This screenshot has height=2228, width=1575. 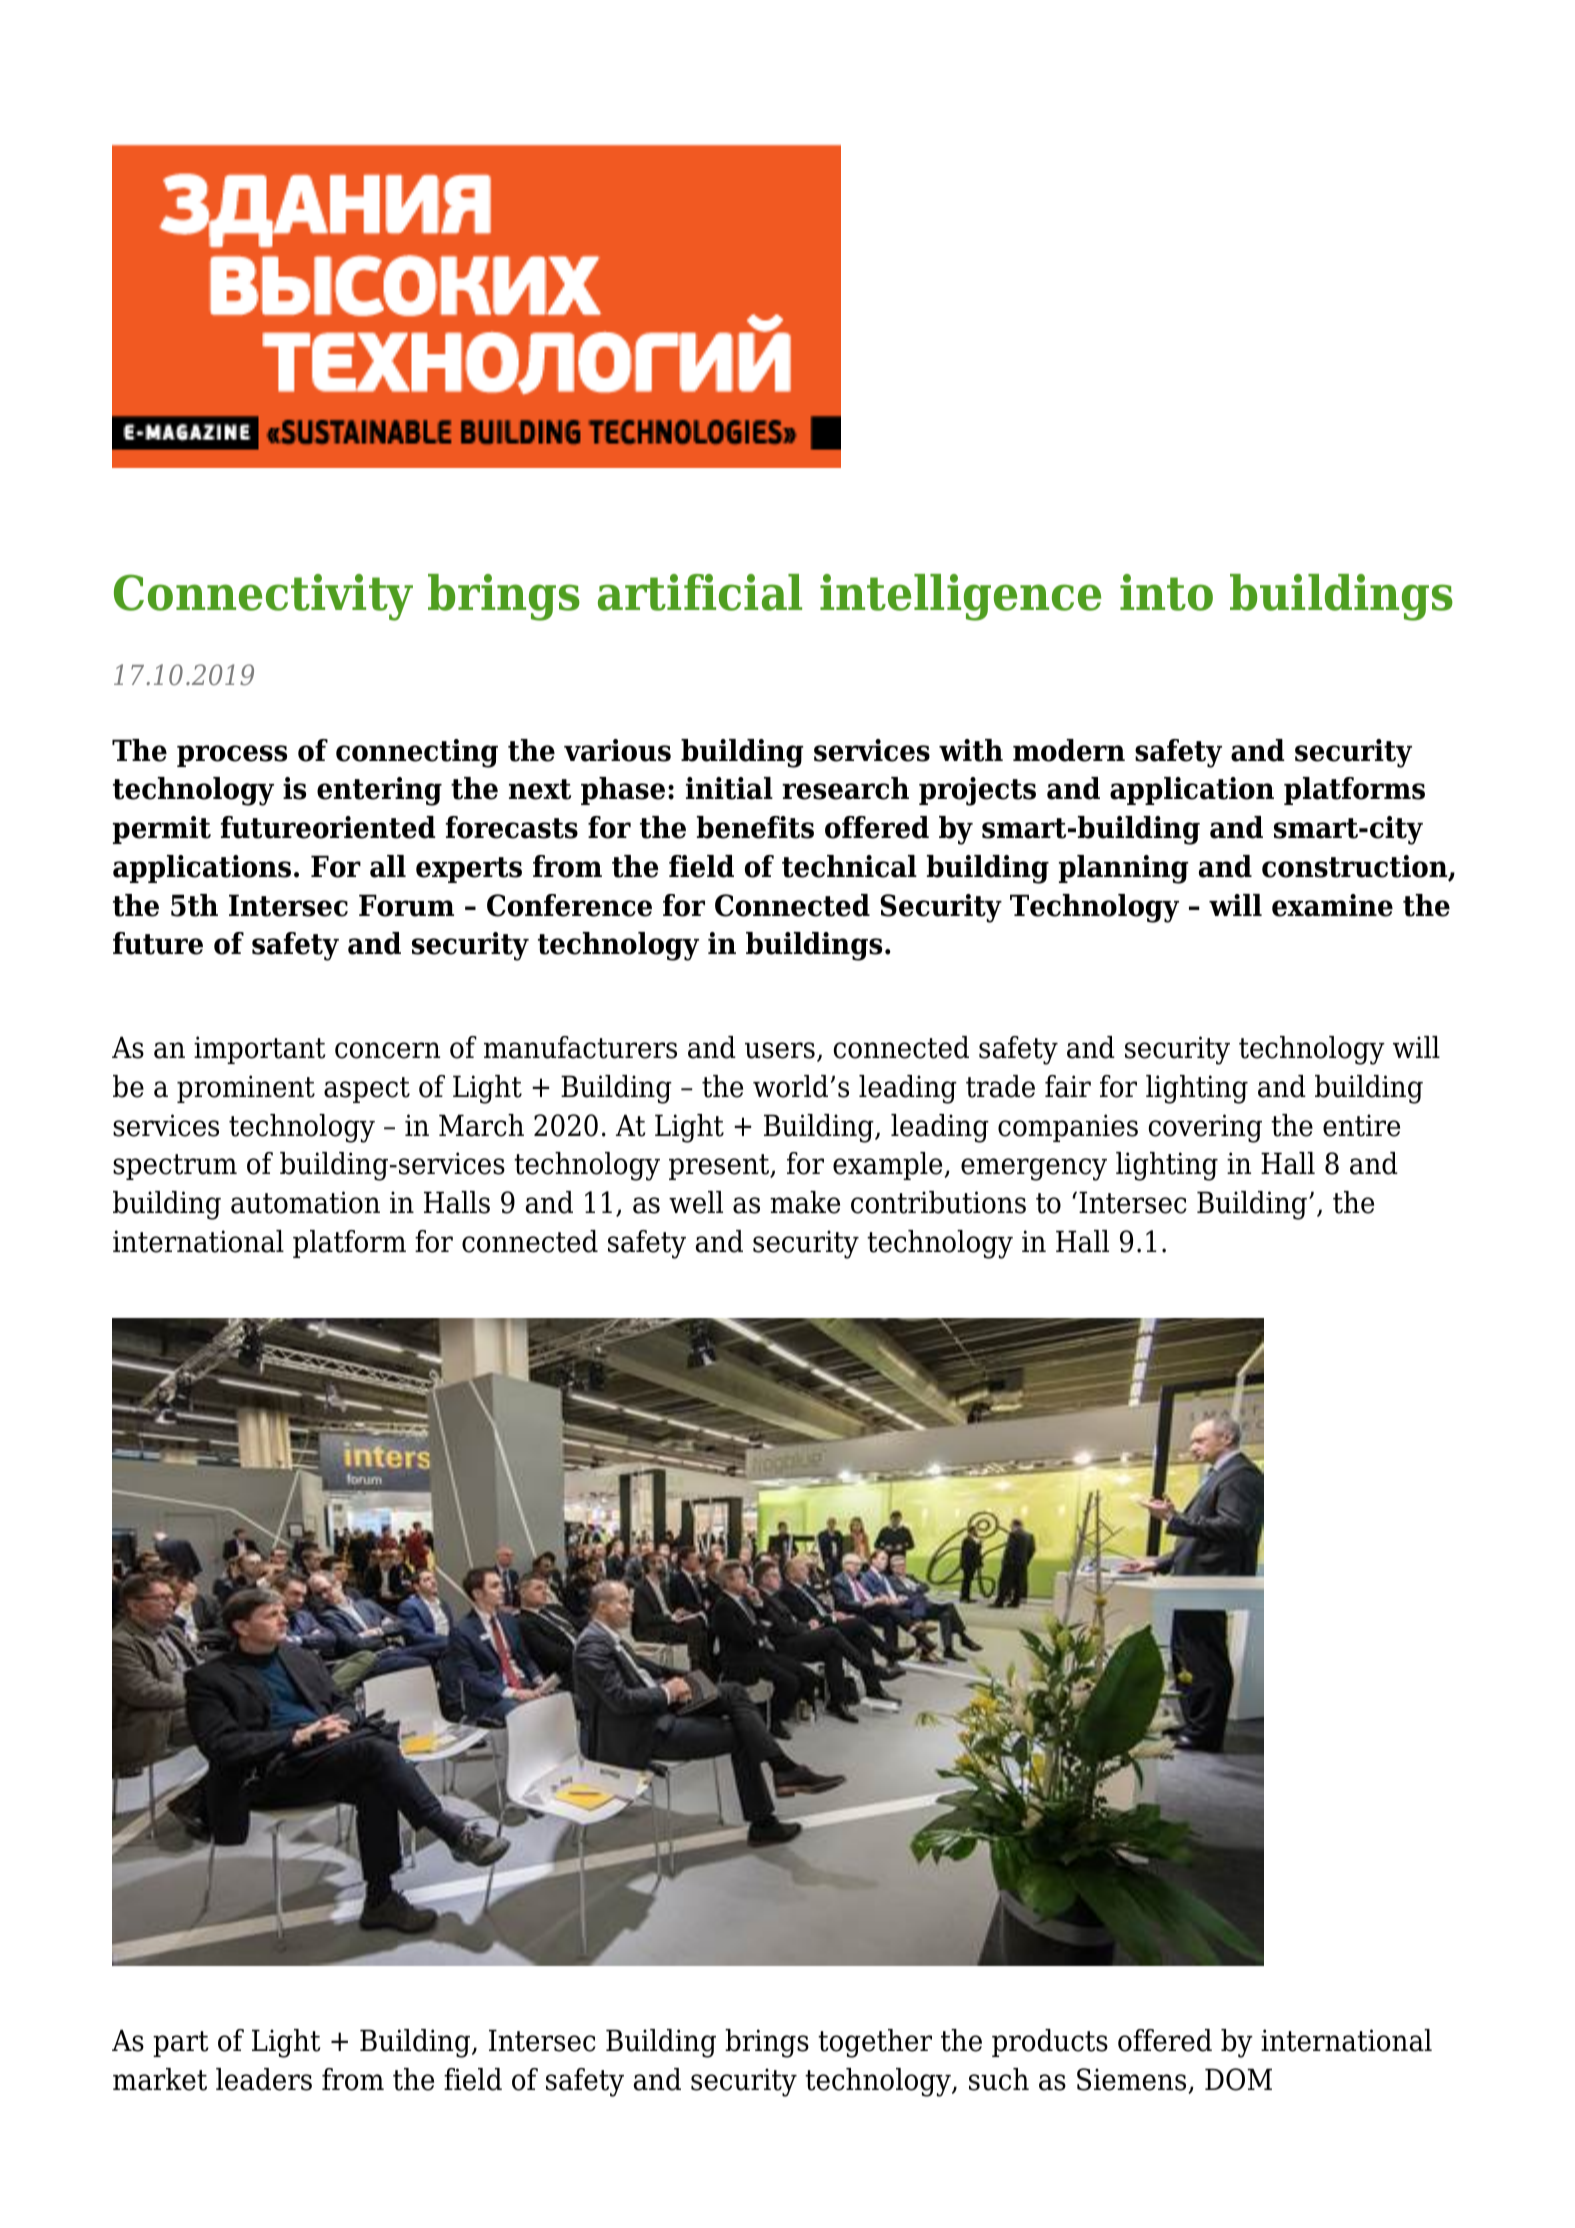 What do you see at coordinates (264, 2079) in the screenshot?
I see `leaders` at bounding box center [264, 2079].
